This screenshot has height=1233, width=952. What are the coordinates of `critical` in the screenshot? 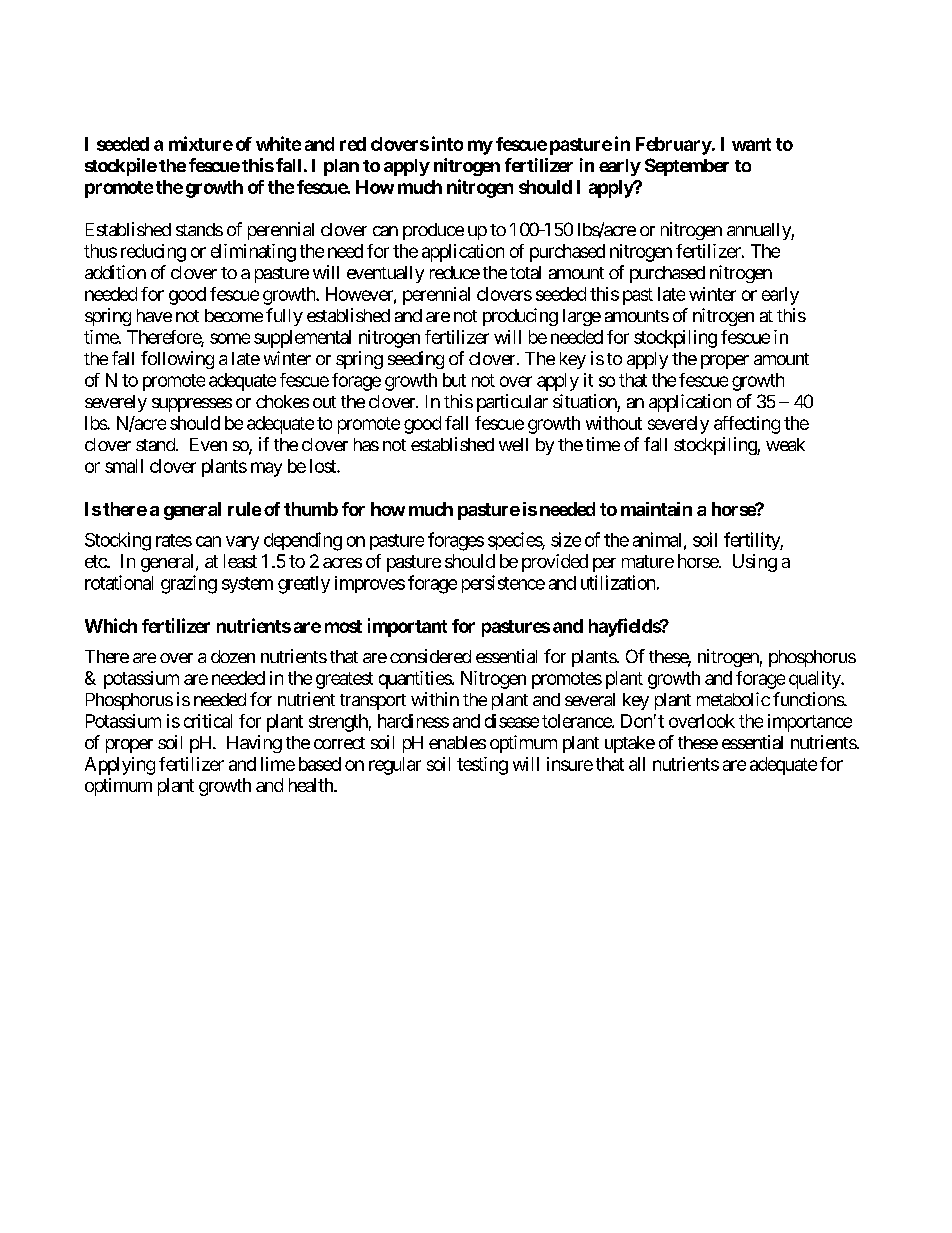 It's located at (208, 721).
